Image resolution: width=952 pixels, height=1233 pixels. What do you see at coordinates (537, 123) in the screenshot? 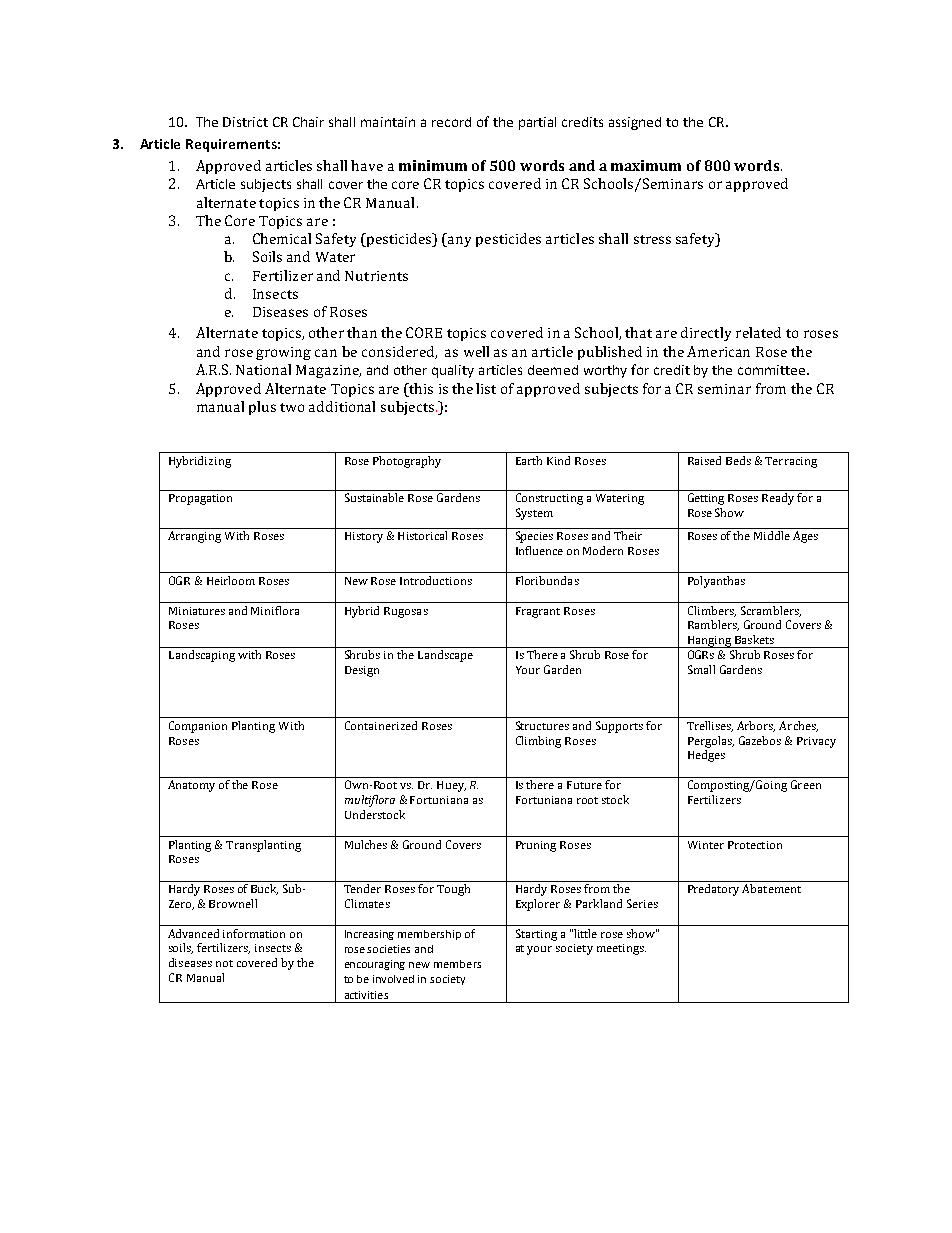
I see `partial` at bounding box center [537, 123].
